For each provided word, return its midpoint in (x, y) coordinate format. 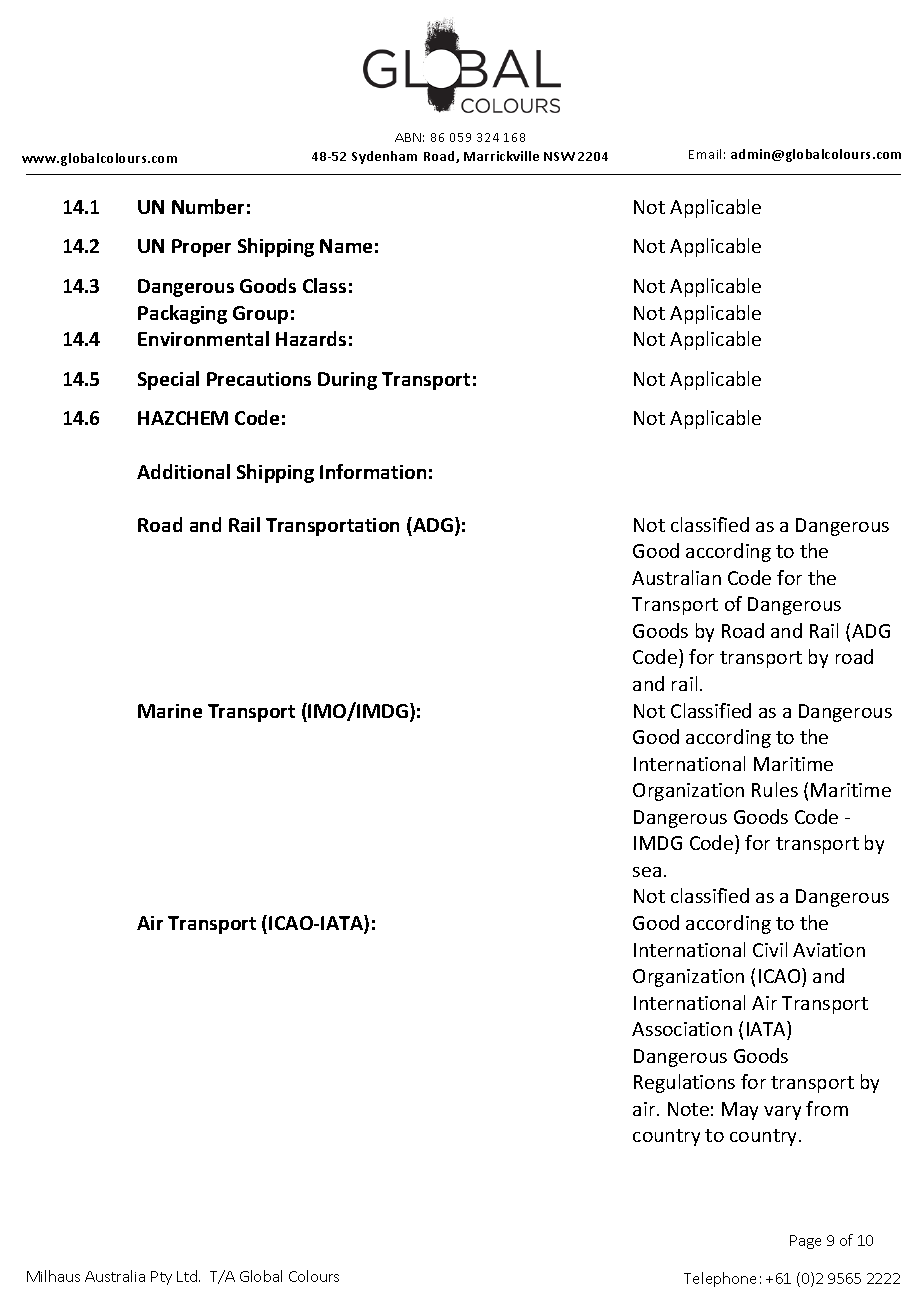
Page (805, 1242)
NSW (559, 156)
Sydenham (384, 157)
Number (208, 206)
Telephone (720, 1279)
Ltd (188, 1276)
